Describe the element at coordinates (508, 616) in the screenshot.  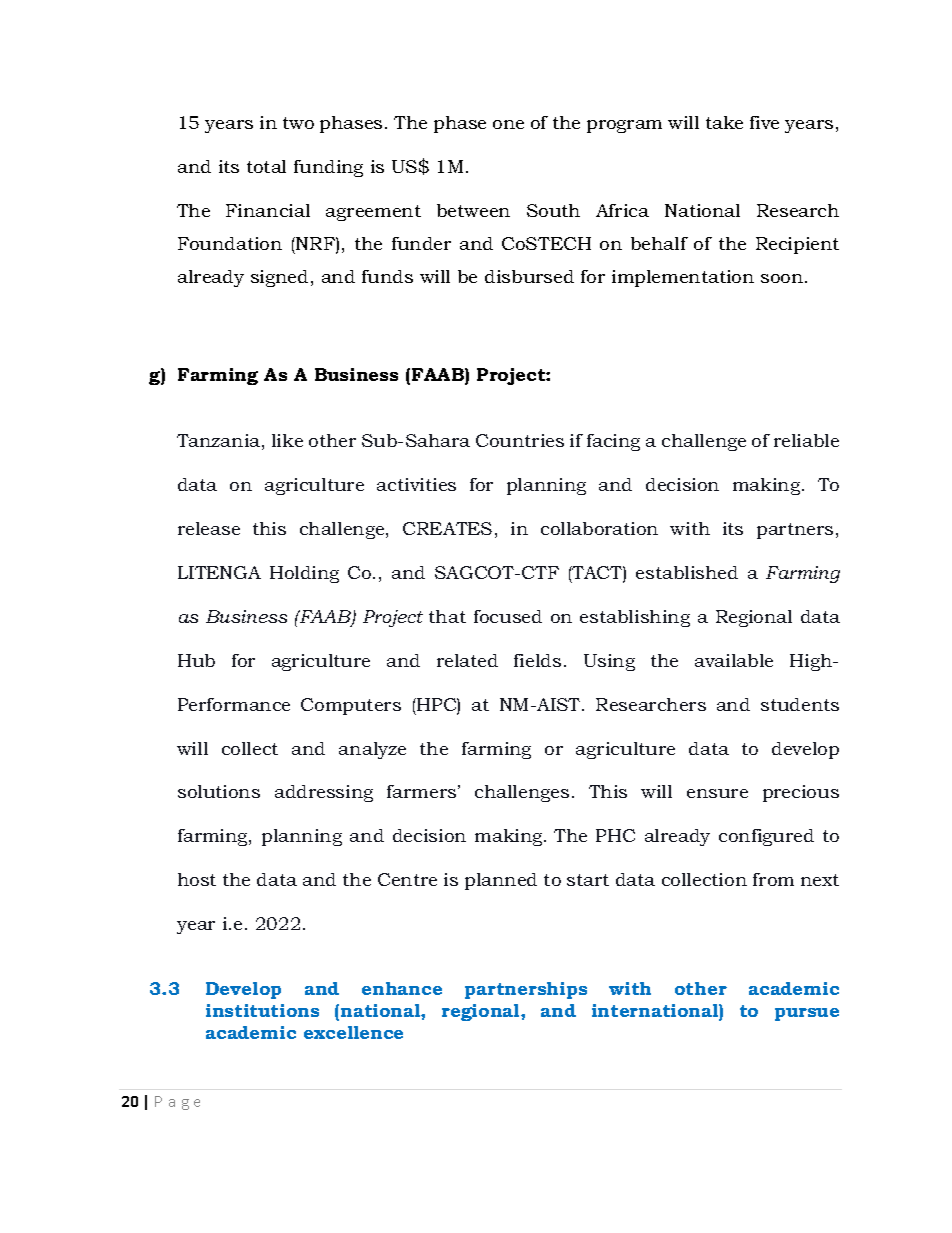
I see `focused` at that location.
